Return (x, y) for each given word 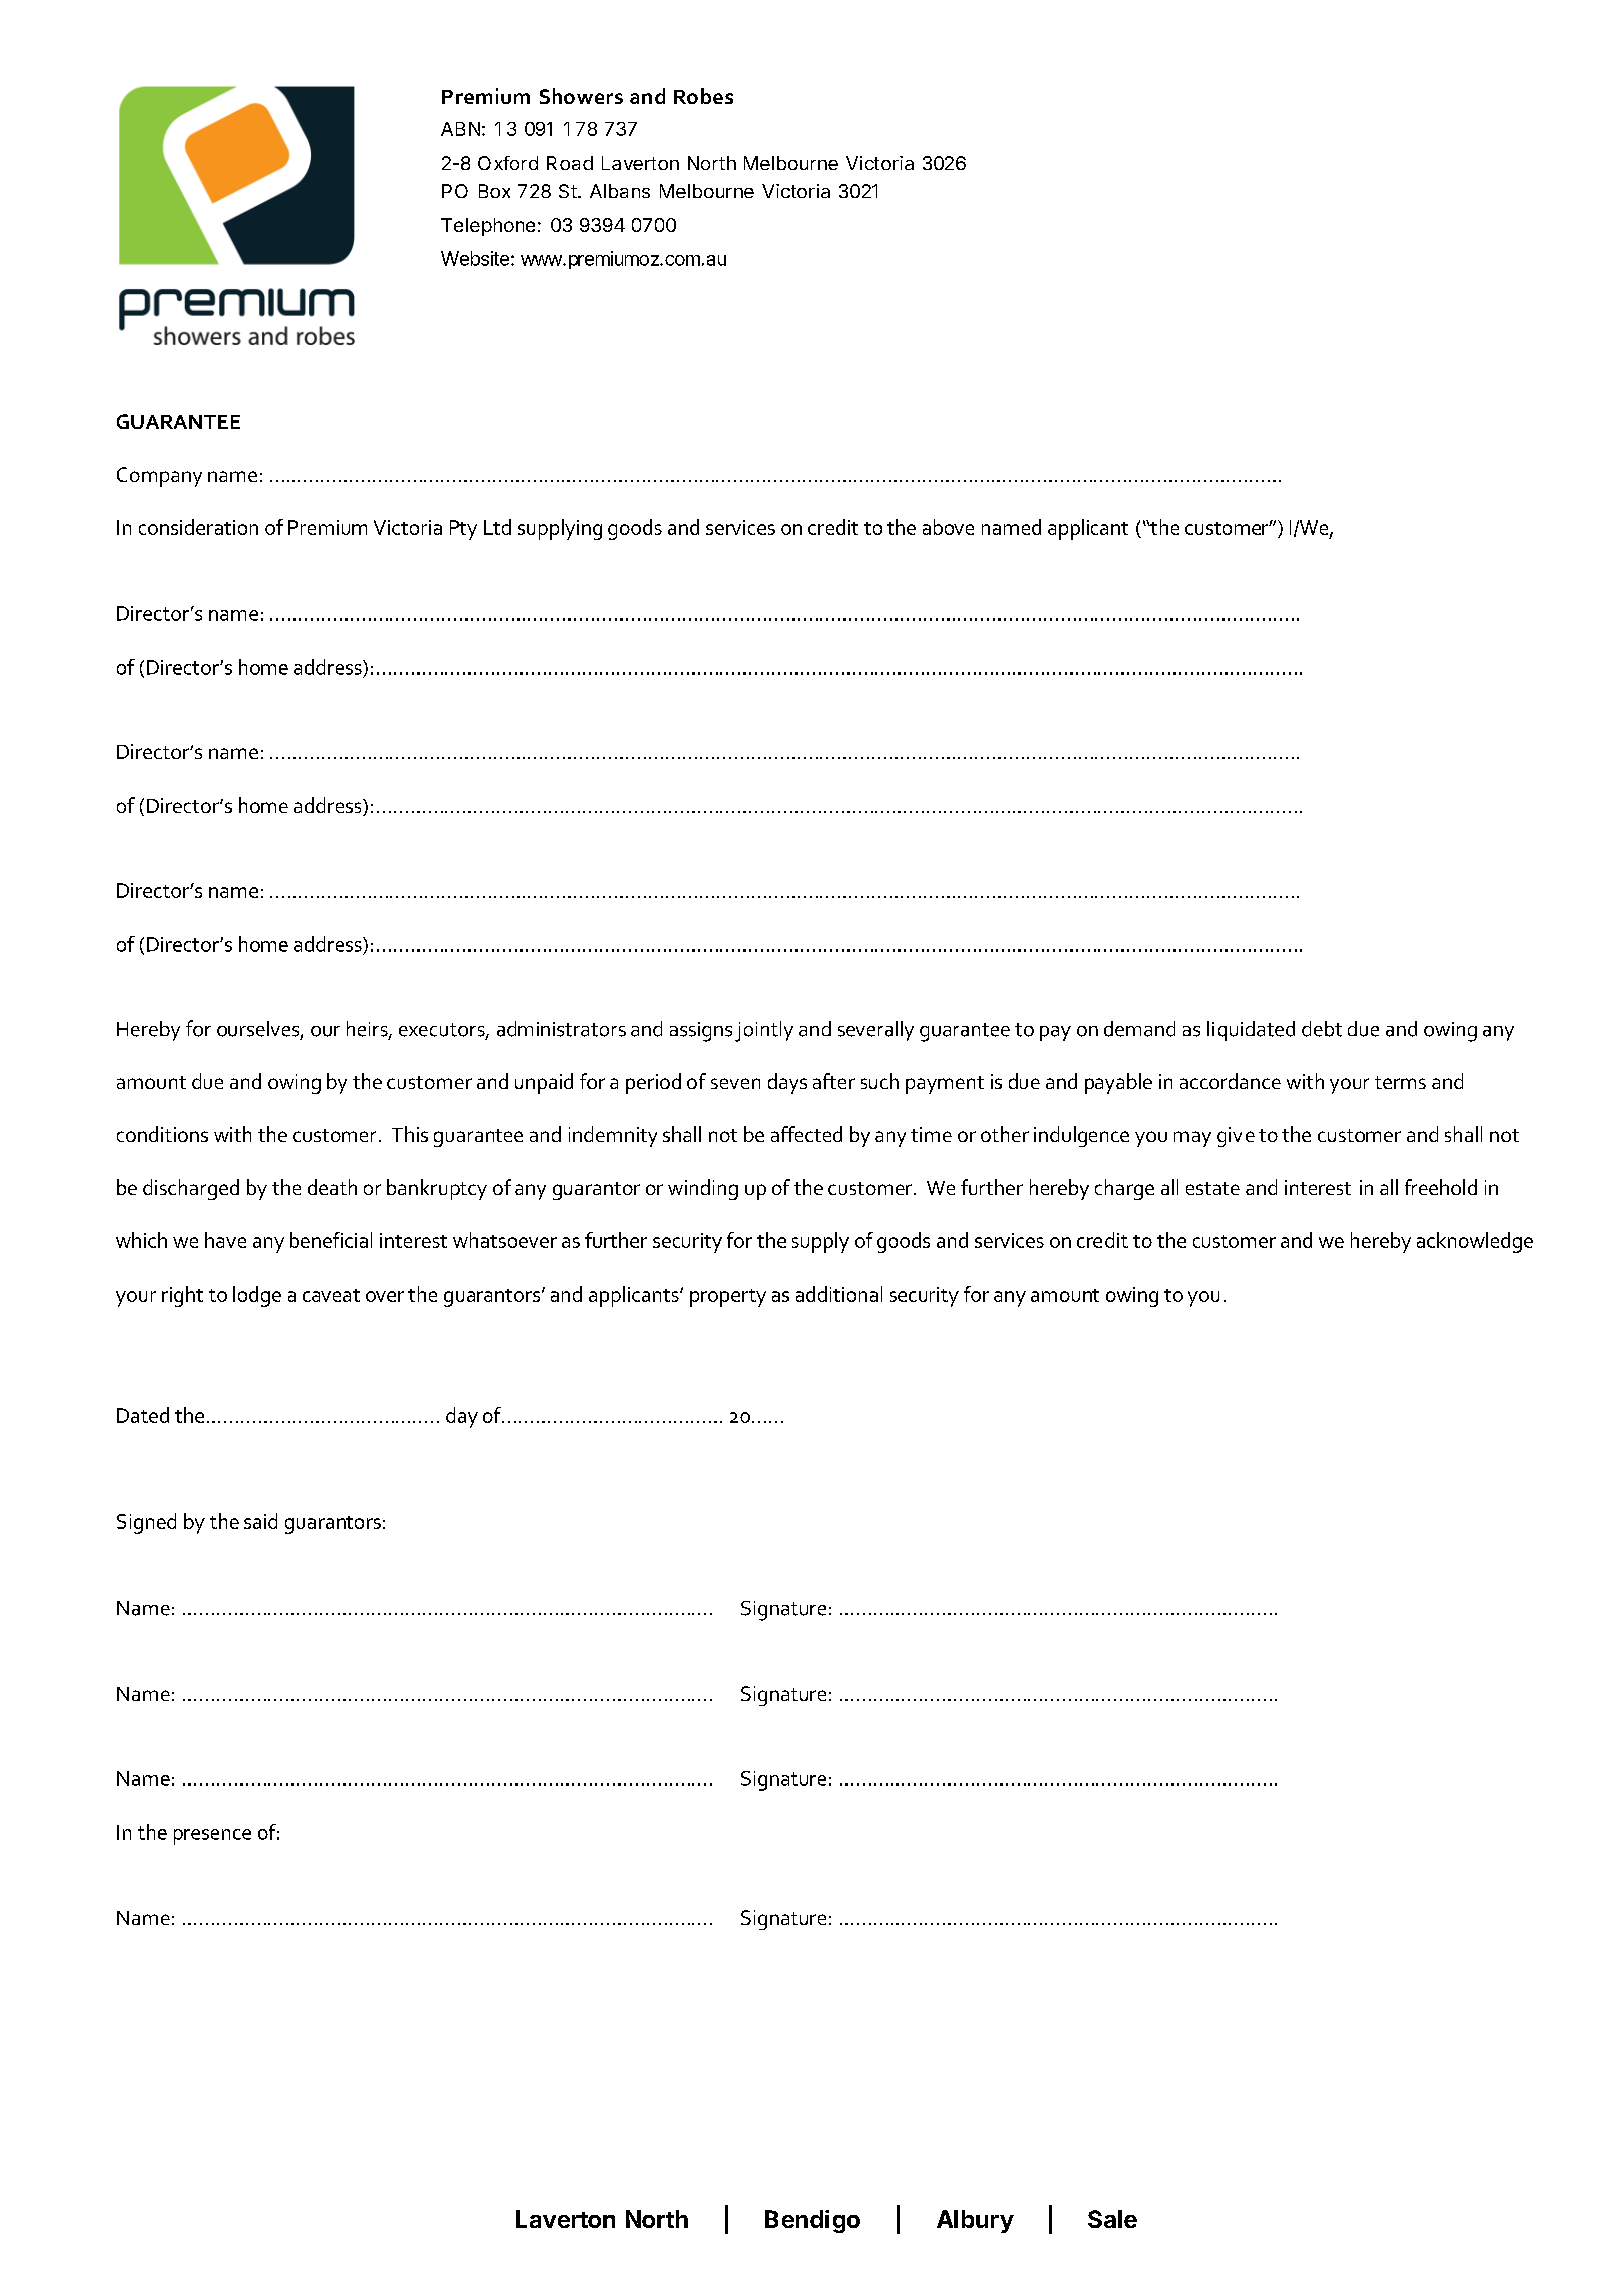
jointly (764, 1031)
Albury (975, 2221)
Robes (703, 96)
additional (839, 1294)
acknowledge (1475, 1242)
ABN (460, 129)
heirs (368, 1030)
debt (1322, 1029)
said (260, 1521)
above (948, 527)
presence (212, 1837)
